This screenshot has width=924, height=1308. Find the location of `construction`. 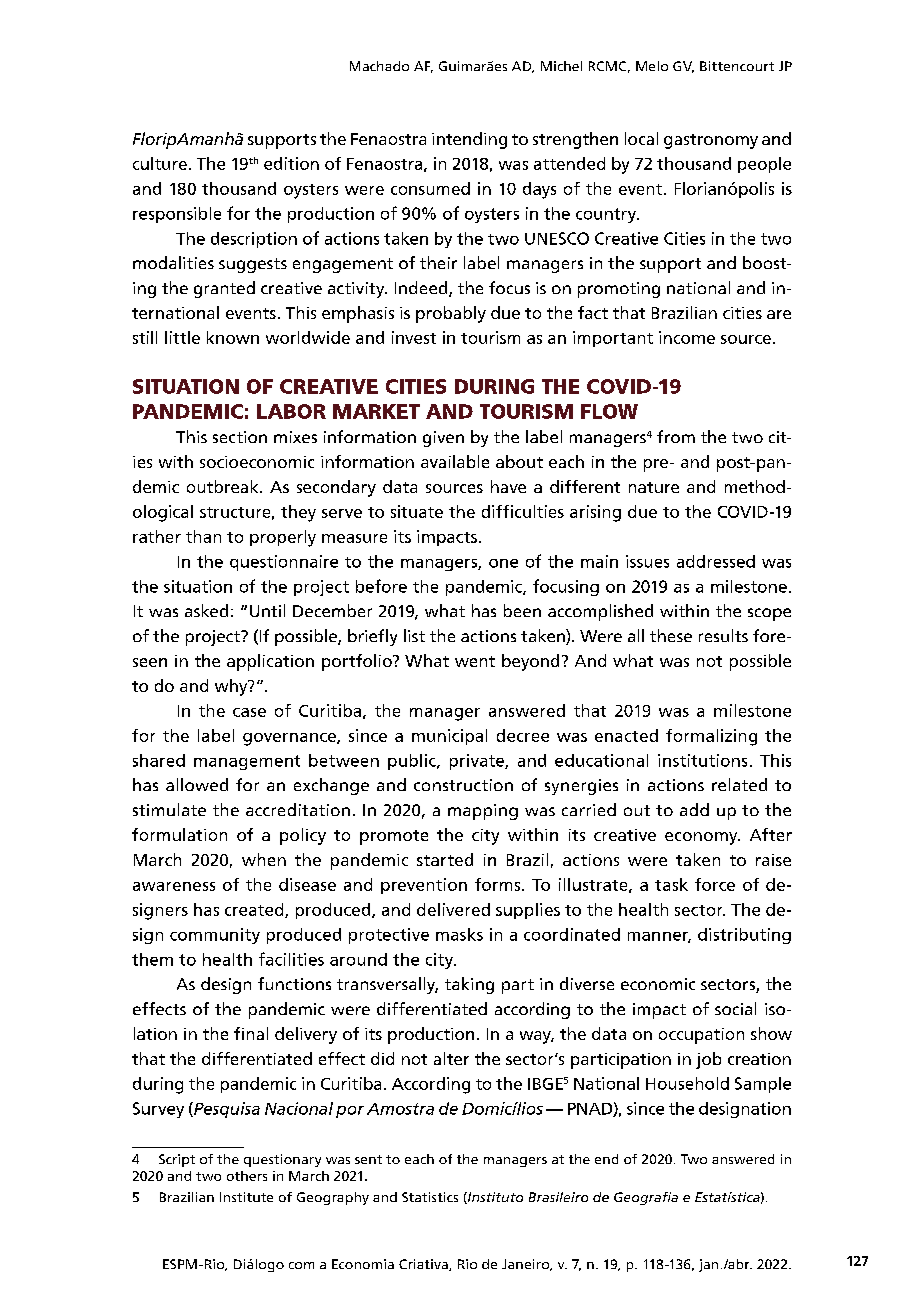

construction is located at coordinates (463, 785).
